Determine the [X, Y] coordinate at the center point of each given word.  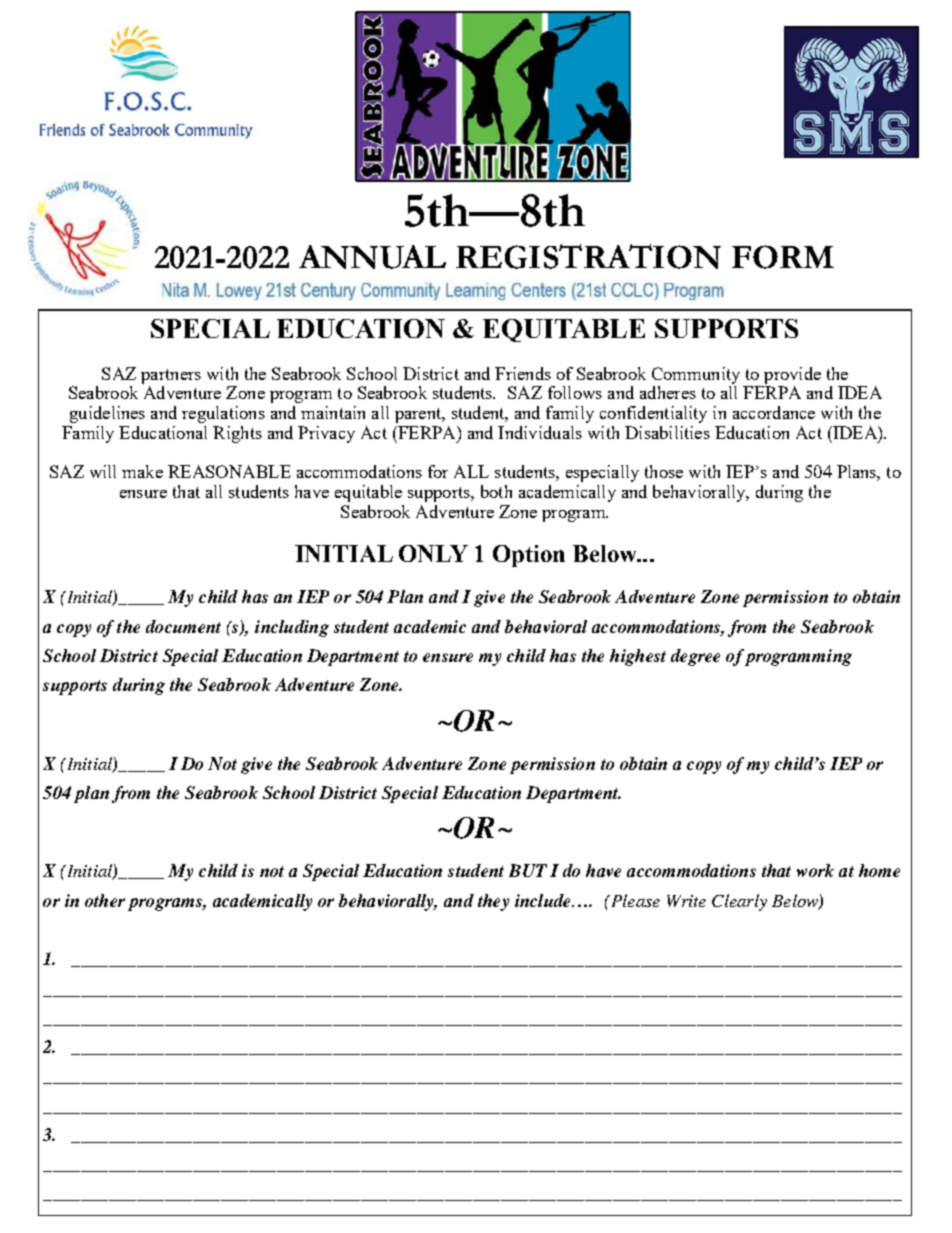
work [815, 870]
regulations [223, 414]
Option [529, 556]
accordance [774, 412]
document [183, 626]
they [493, 902]
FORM [783, 257]
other [105, 900]
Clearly [739, 902]
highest [638, 657]
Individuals [540, 432]
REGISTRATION [588, 256]
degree [695, 657]
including [292, 628]
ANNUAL [372, 257]
